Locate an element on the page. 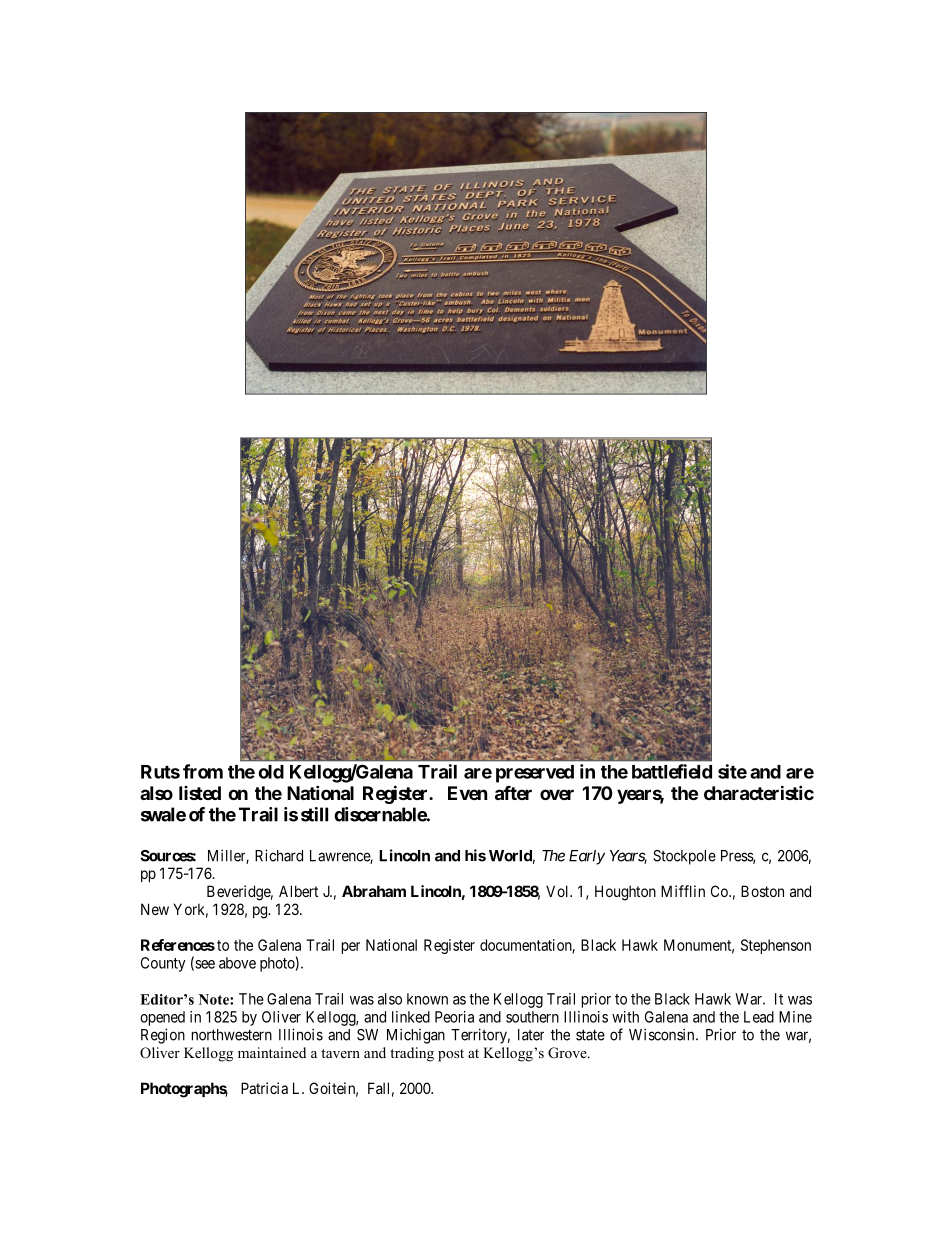 The width and height of the page is (952, 1233). Stephenson is located at coordinates (776, 946).
